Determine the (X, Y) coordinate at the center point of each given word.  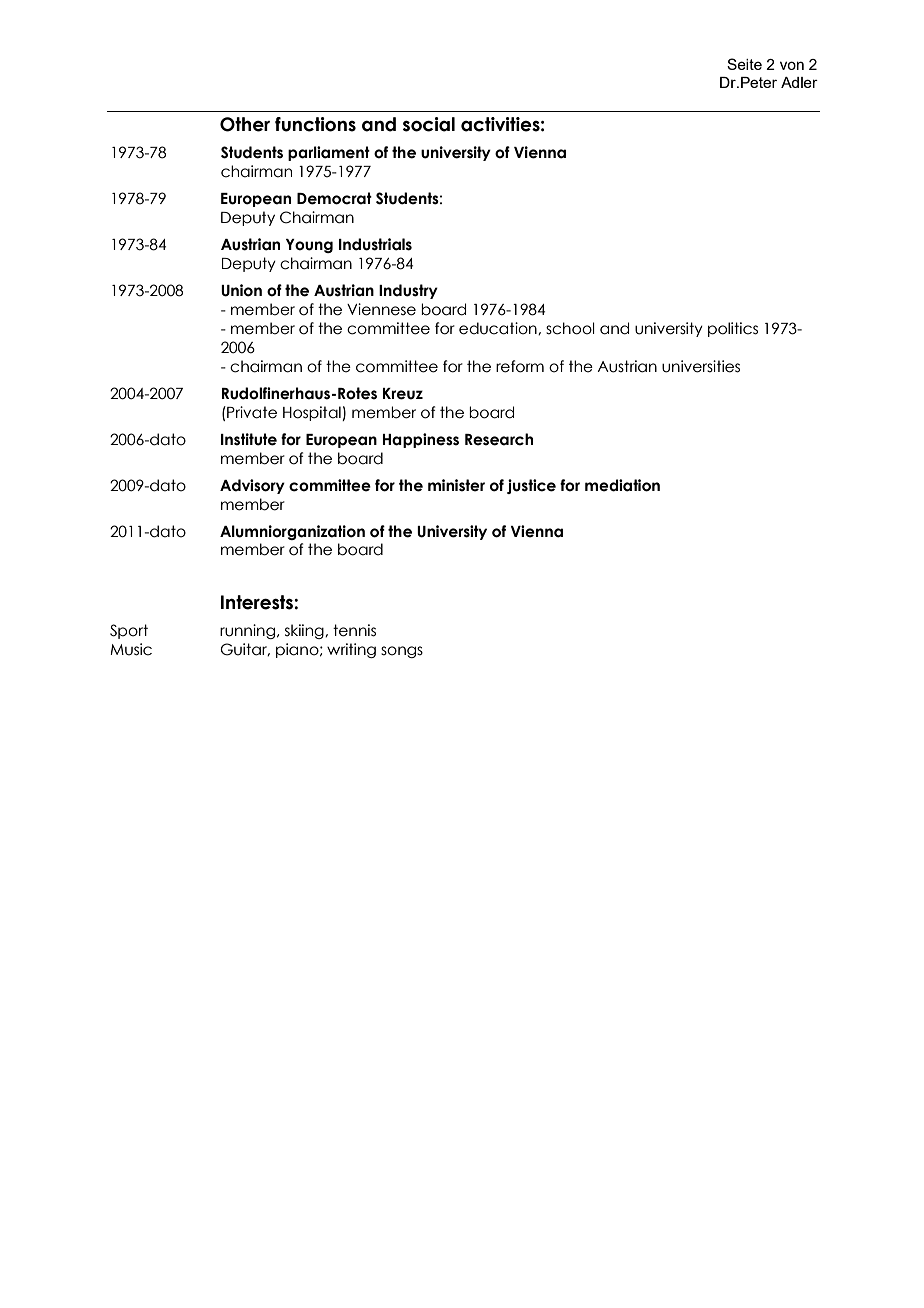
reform (520, 366)
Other (245, 124)
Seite (744, 64)
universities (701, 366)
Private (251, 412)
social (429, 124)
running (249, 631)
